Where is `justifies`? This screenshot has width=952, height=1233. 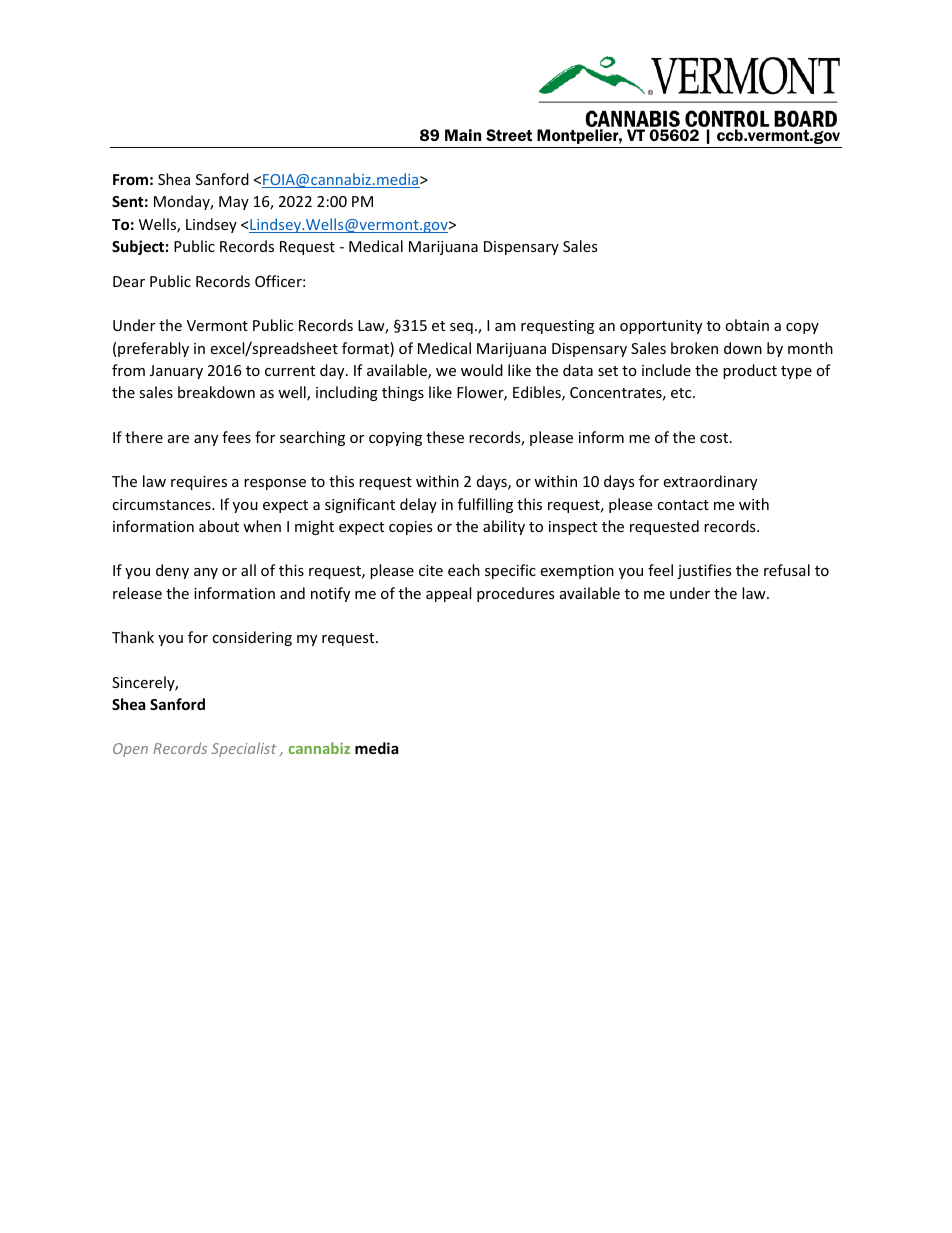
justifies is located at coordinates (704, 571).
